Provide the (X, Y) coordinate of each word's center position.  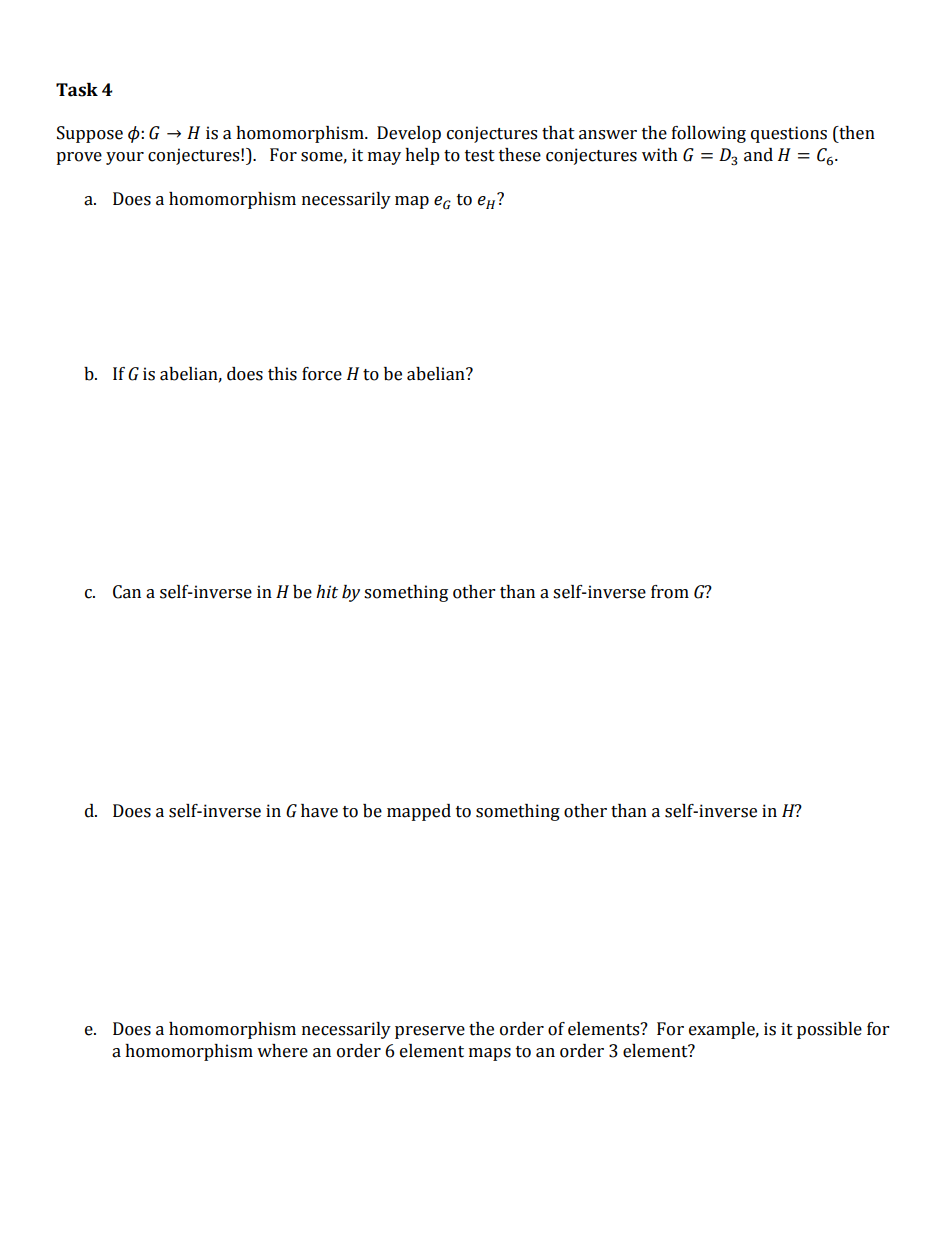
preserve (430, 1032)
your (125, 158)
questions (789, 134)
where (282, 1051)
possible (829, 1030)
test (480, 156)
